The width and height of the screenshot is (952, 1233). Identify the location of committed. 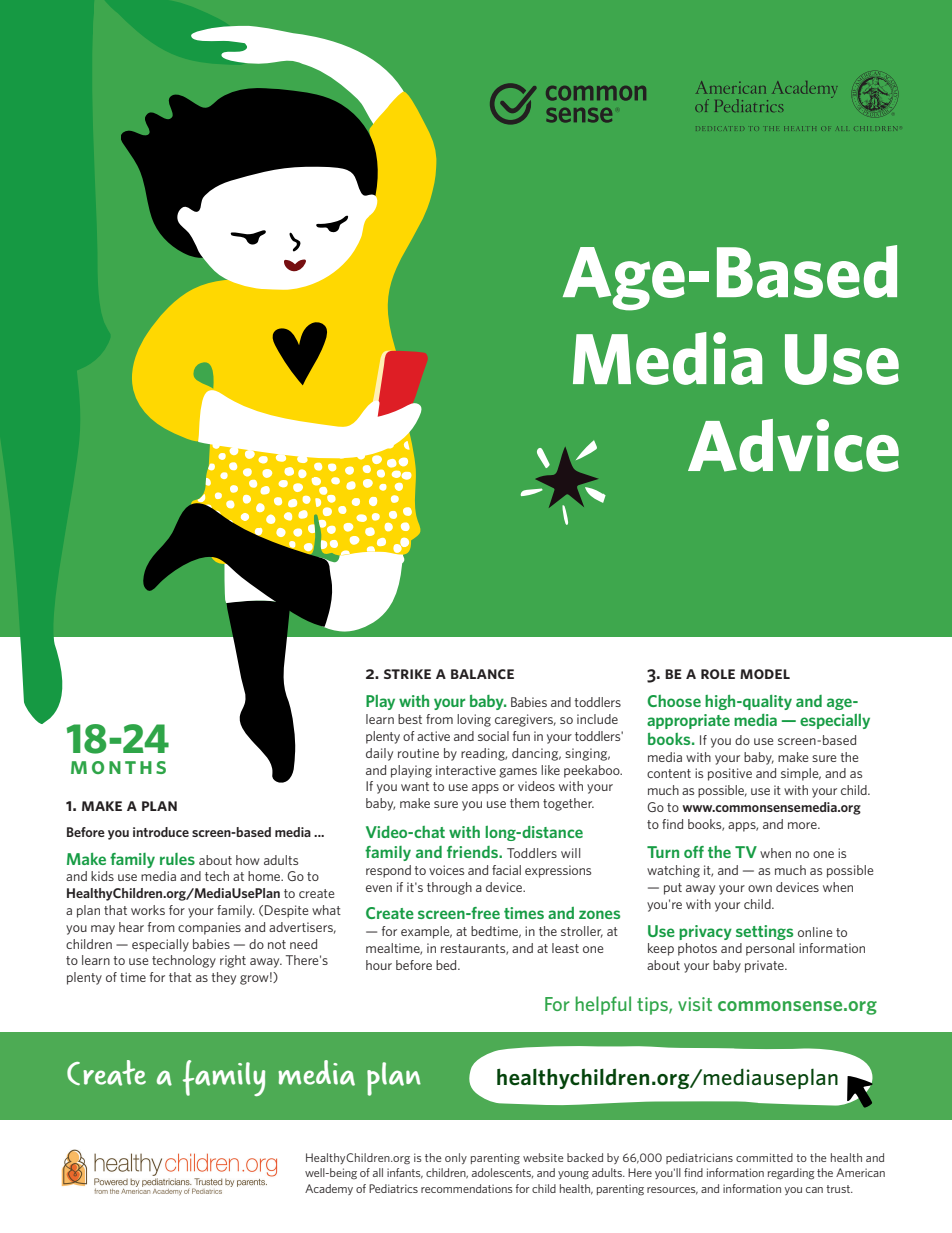
(764, 1157).
